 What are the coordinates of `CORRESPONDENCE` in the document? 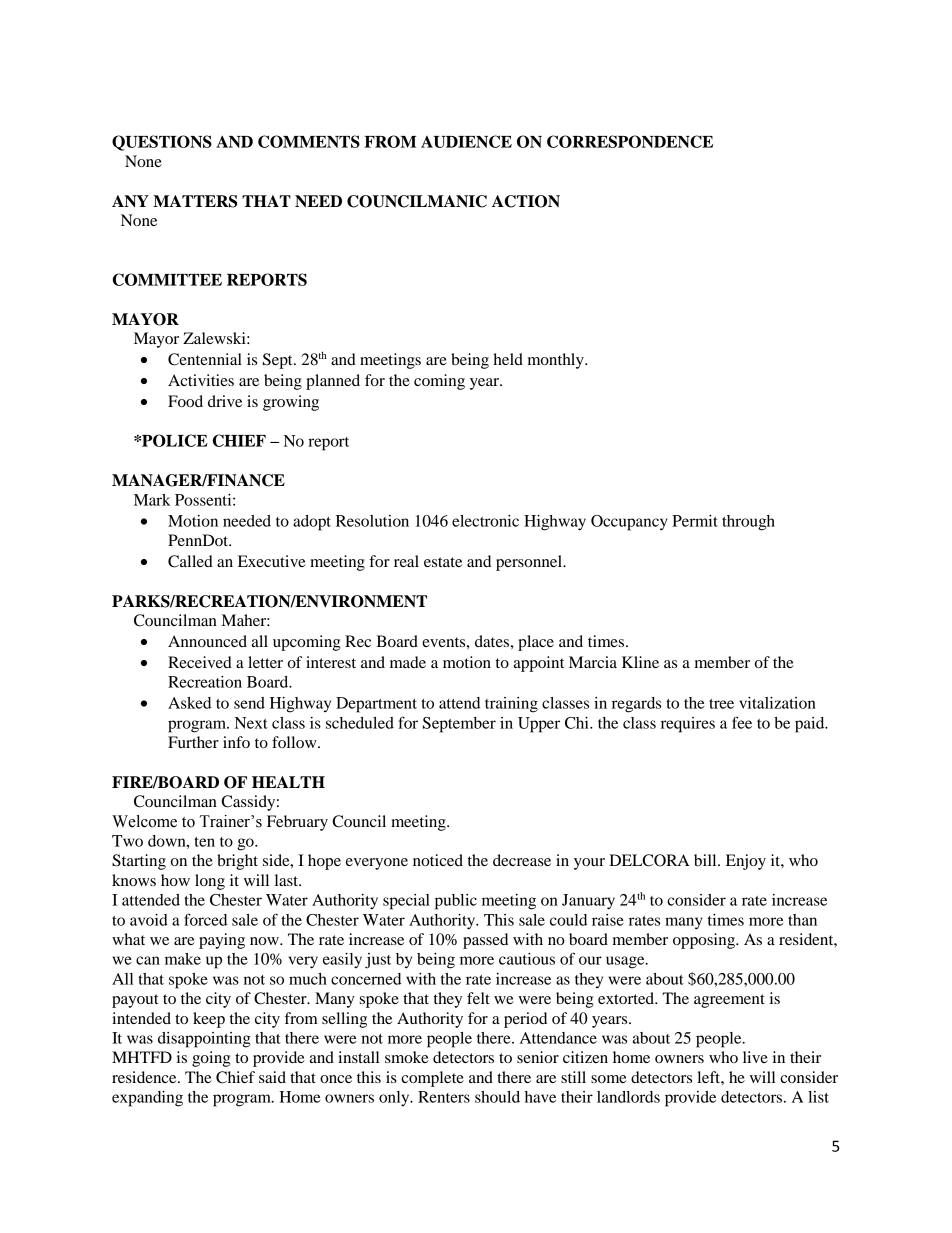 It's located at (630, 141).
